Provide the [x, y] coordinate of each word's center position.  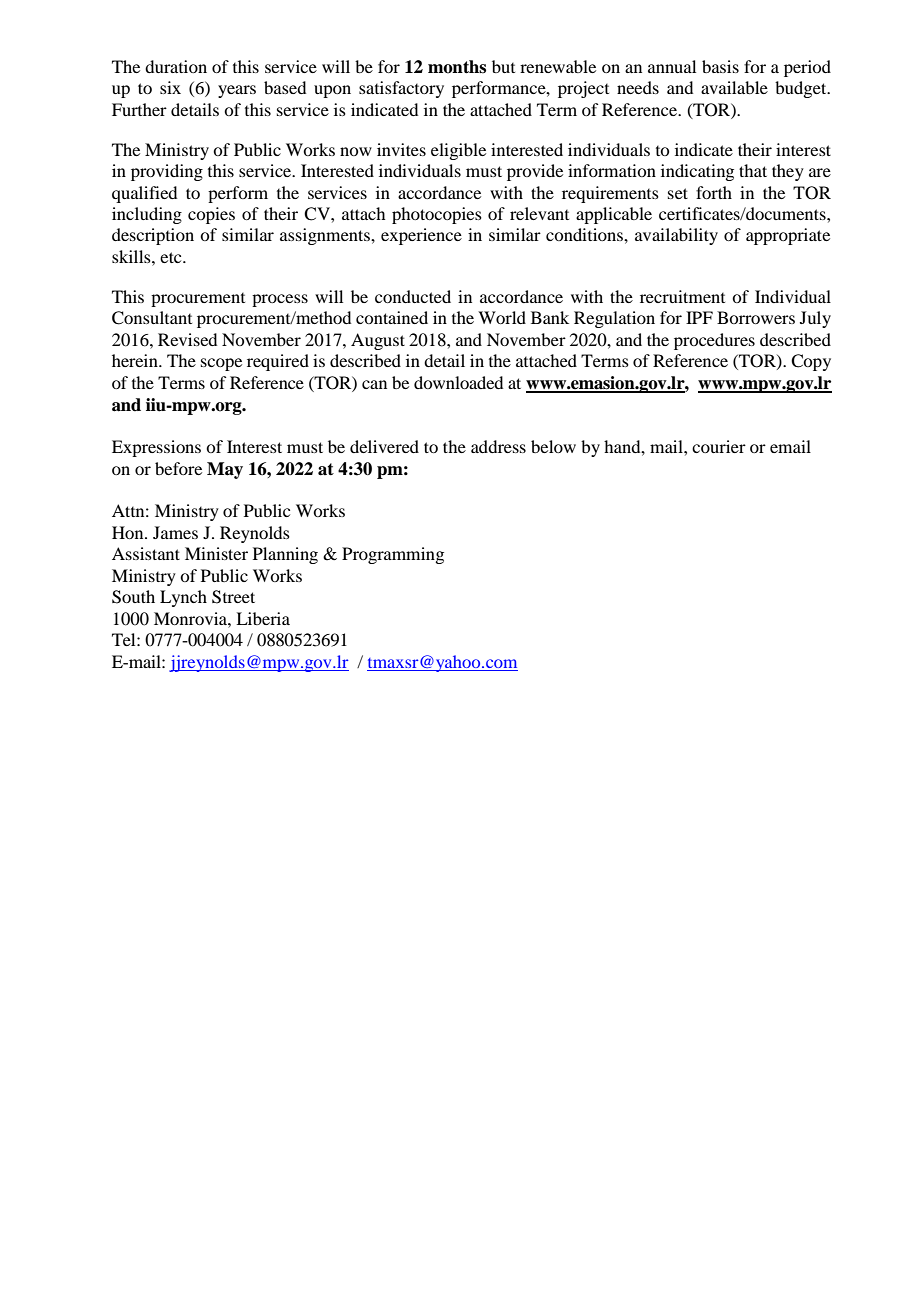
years [237, 91]
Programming [393, 555]
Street [233, 597]
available [734, 87]
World [502, 317]
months [457, 67]
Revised [187, 339]
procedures [714, 341]
